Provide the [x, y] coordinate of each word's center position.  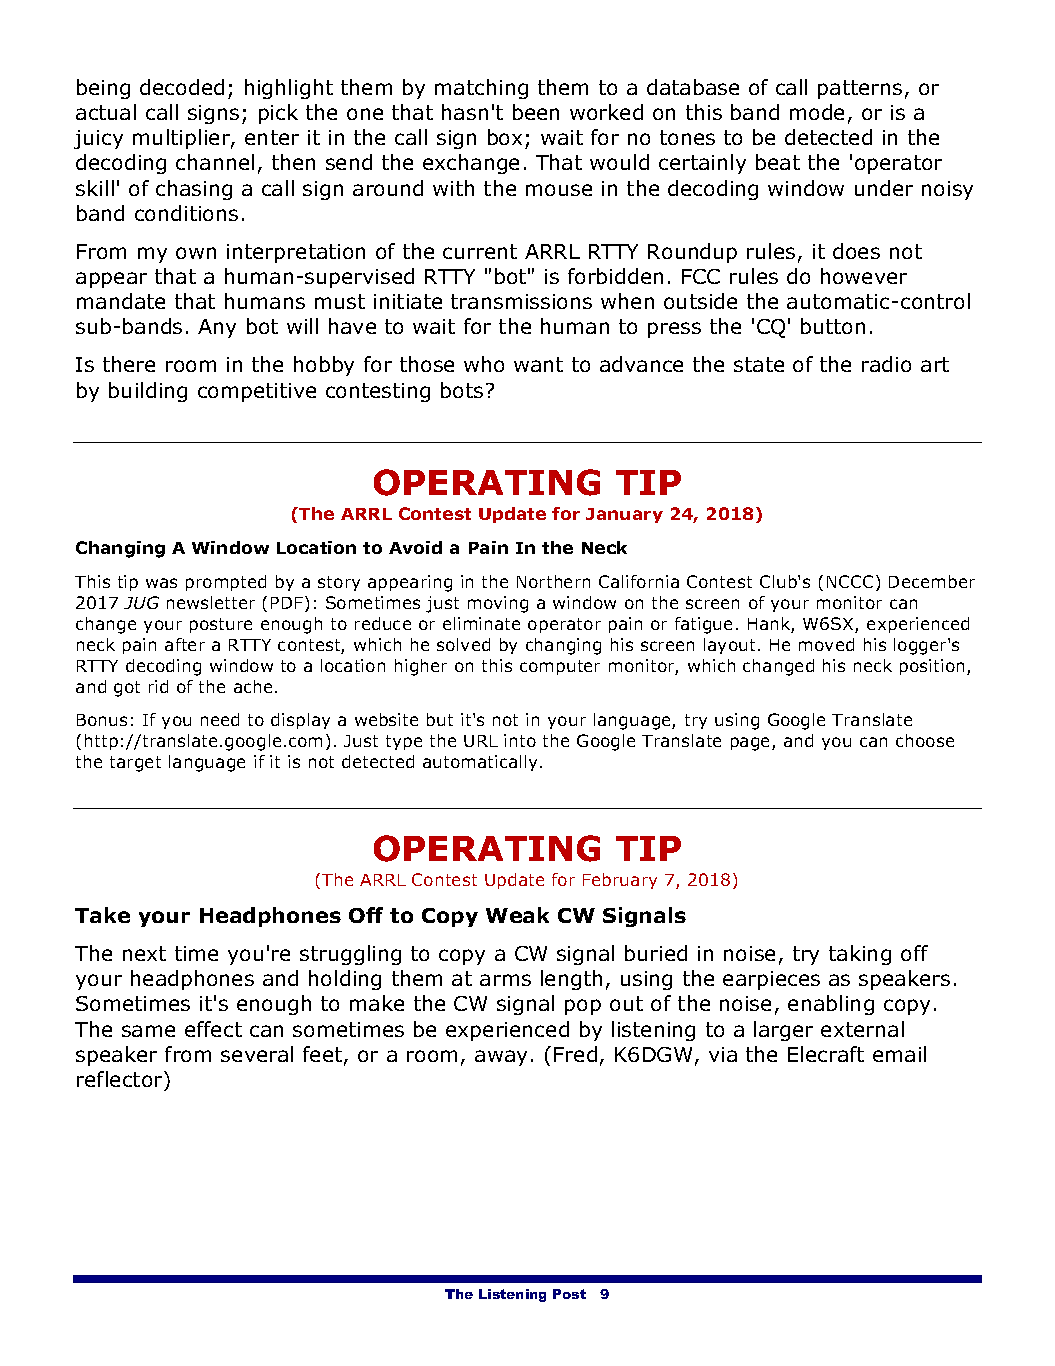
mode [817, 112]
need [220, 719]
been [536, 112]
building [148, 392]
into [520, 740]
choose [925, 740]
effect [213, 1029]
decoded [182, 87]
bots [462, 390]
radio [886, 364]
